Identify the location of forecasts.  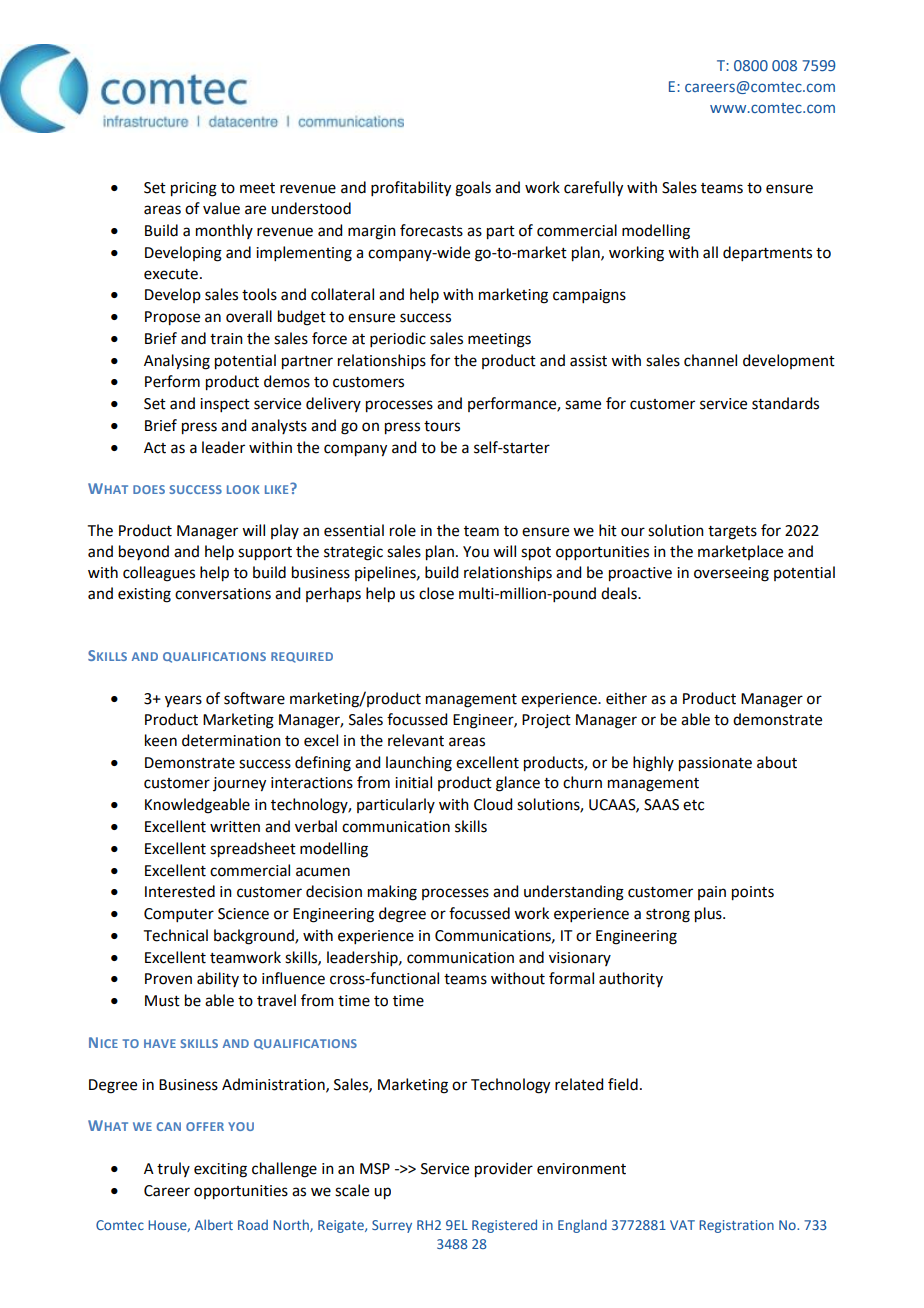
(431, 230).
